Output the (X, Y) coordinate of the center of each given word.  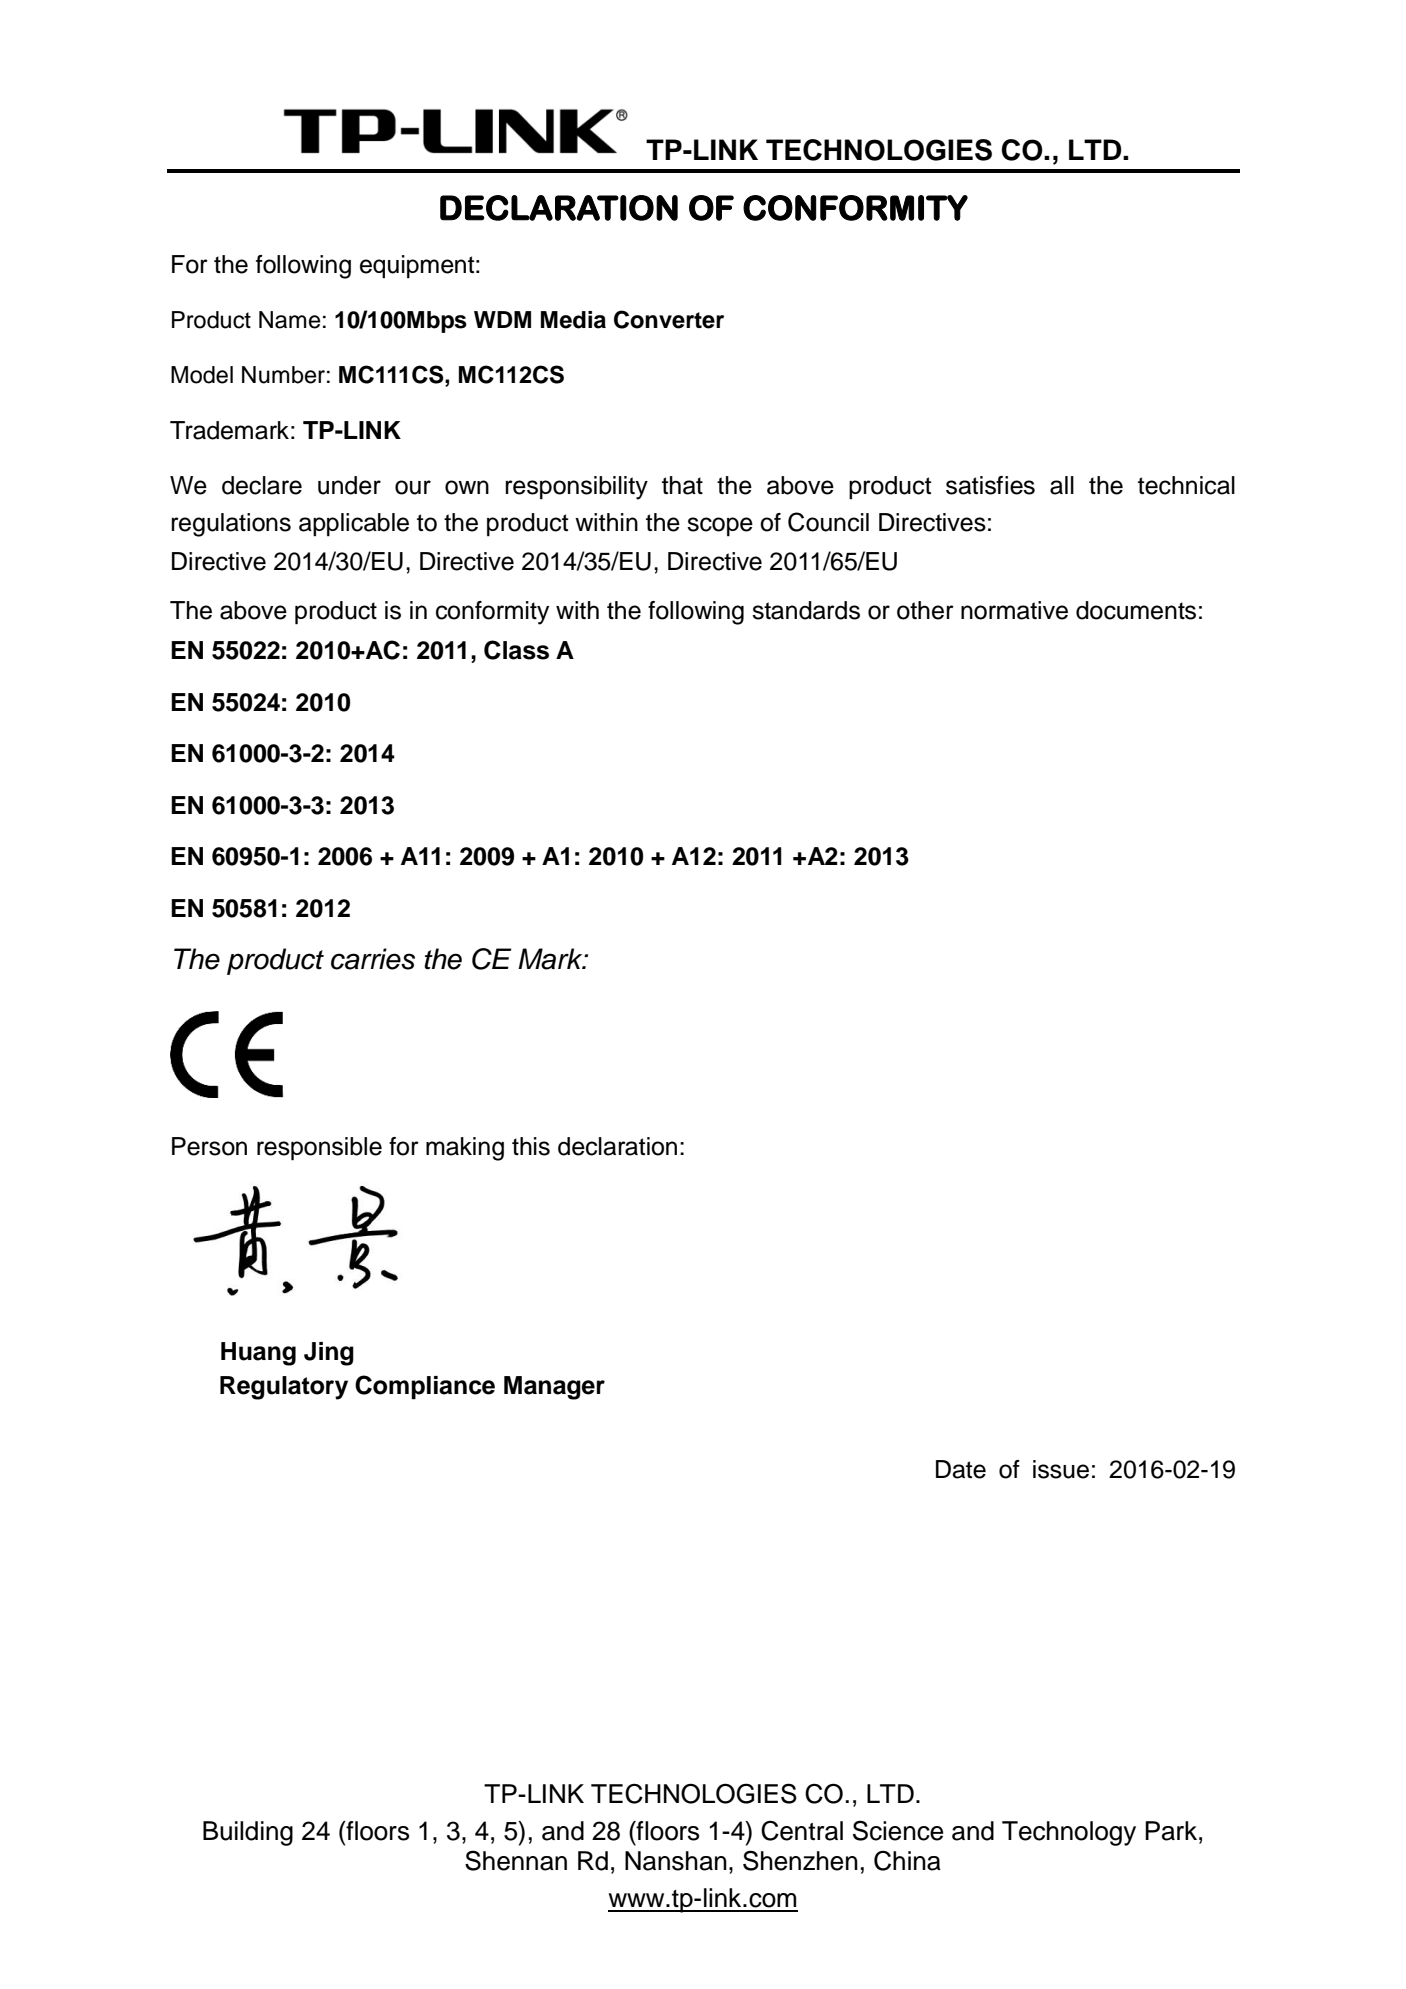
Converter (669, 319)
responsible (319, 1149)
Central (802, 1830)
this (531, 1146)
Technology (1069, 1833)
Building (248, 1833)
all (1062, 485)
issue (1061, 1469)
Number (283, 375)
